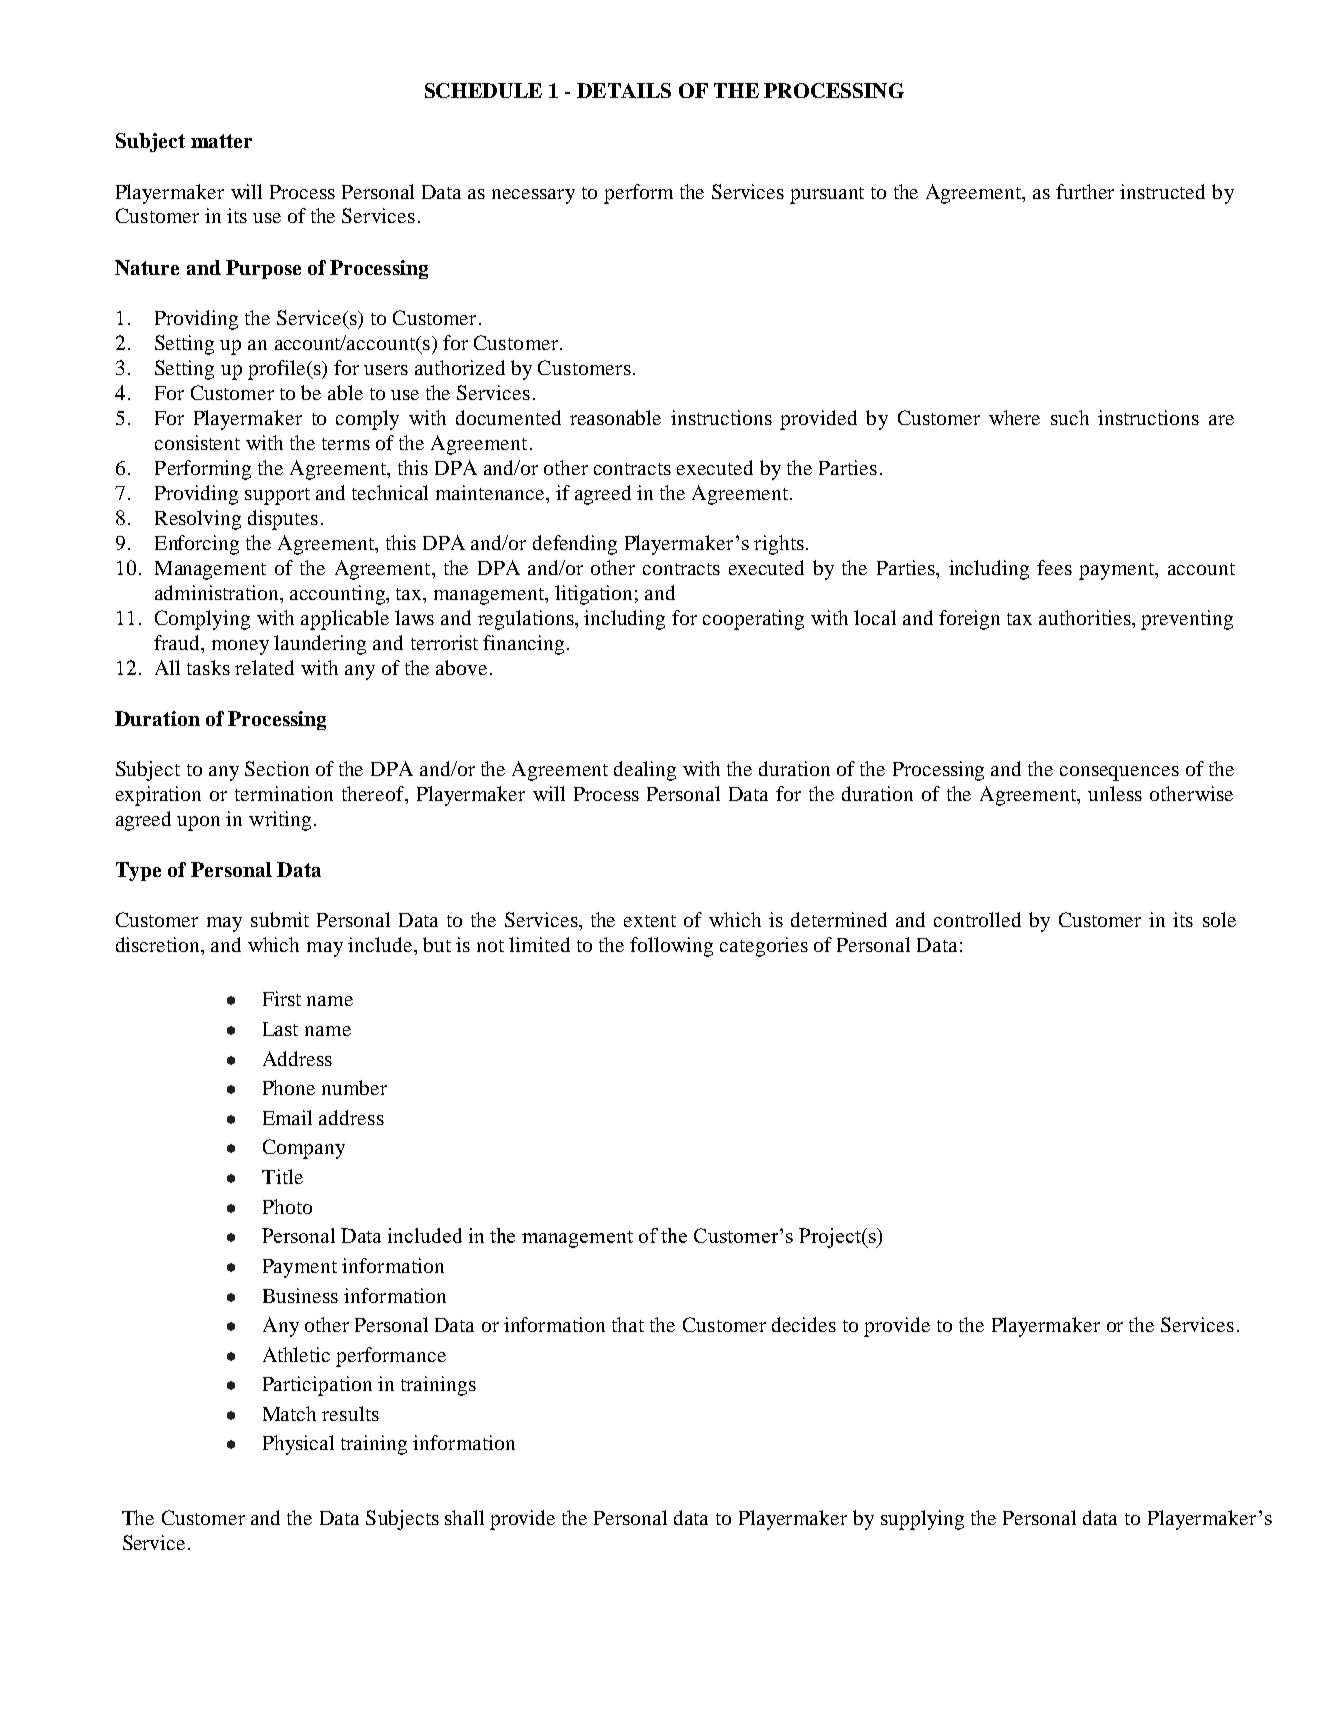  I want to click on further, so click(1085, 191).
